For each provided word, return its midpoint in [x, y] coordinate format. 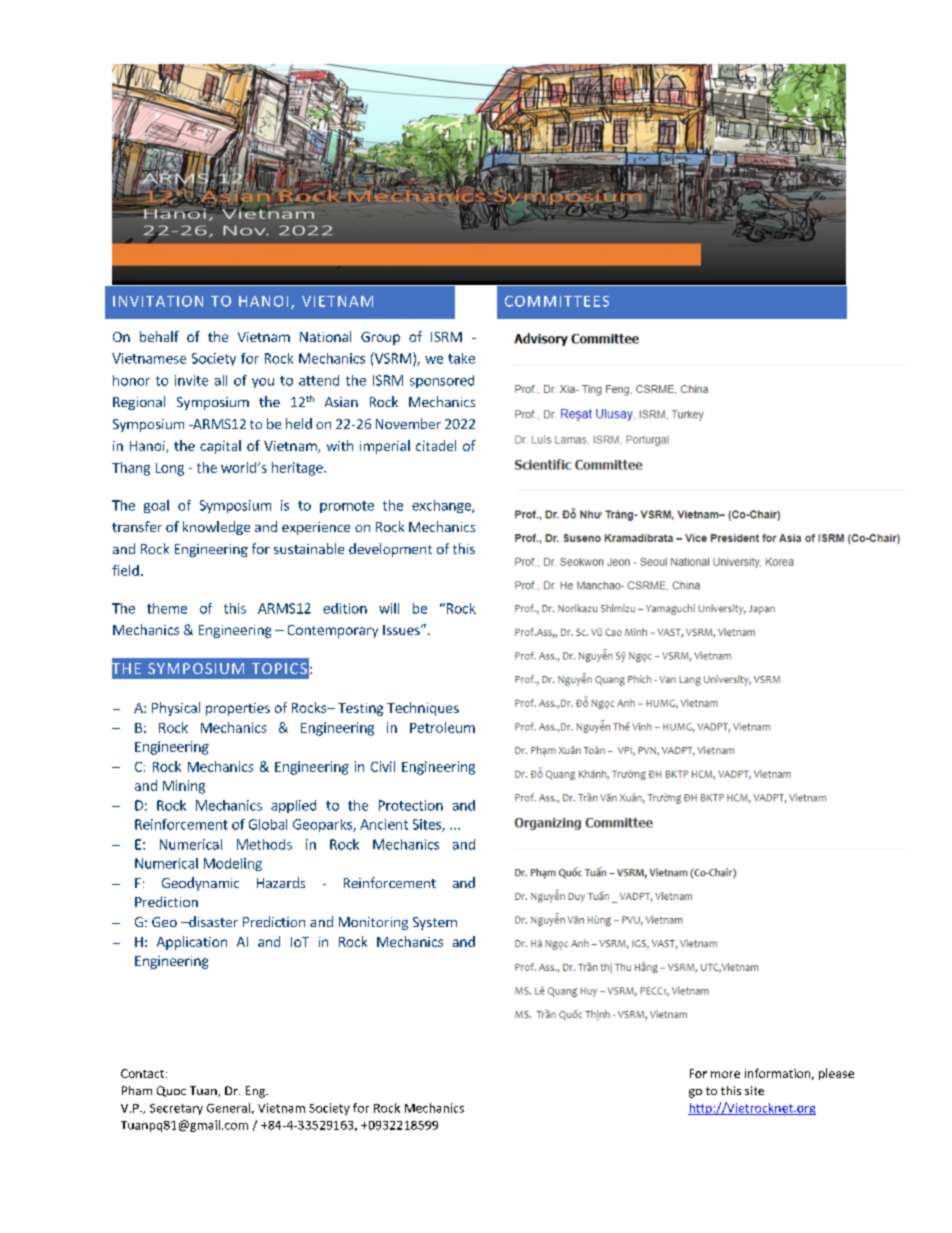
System [435, 923]
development [390, 550]
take [461, 358]
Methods [264, 844]
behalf [159, 336]
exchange [442, 506]
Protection [411, 805]
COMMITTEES [557, 301]
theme [167, 608]
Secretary [176, 1109]
